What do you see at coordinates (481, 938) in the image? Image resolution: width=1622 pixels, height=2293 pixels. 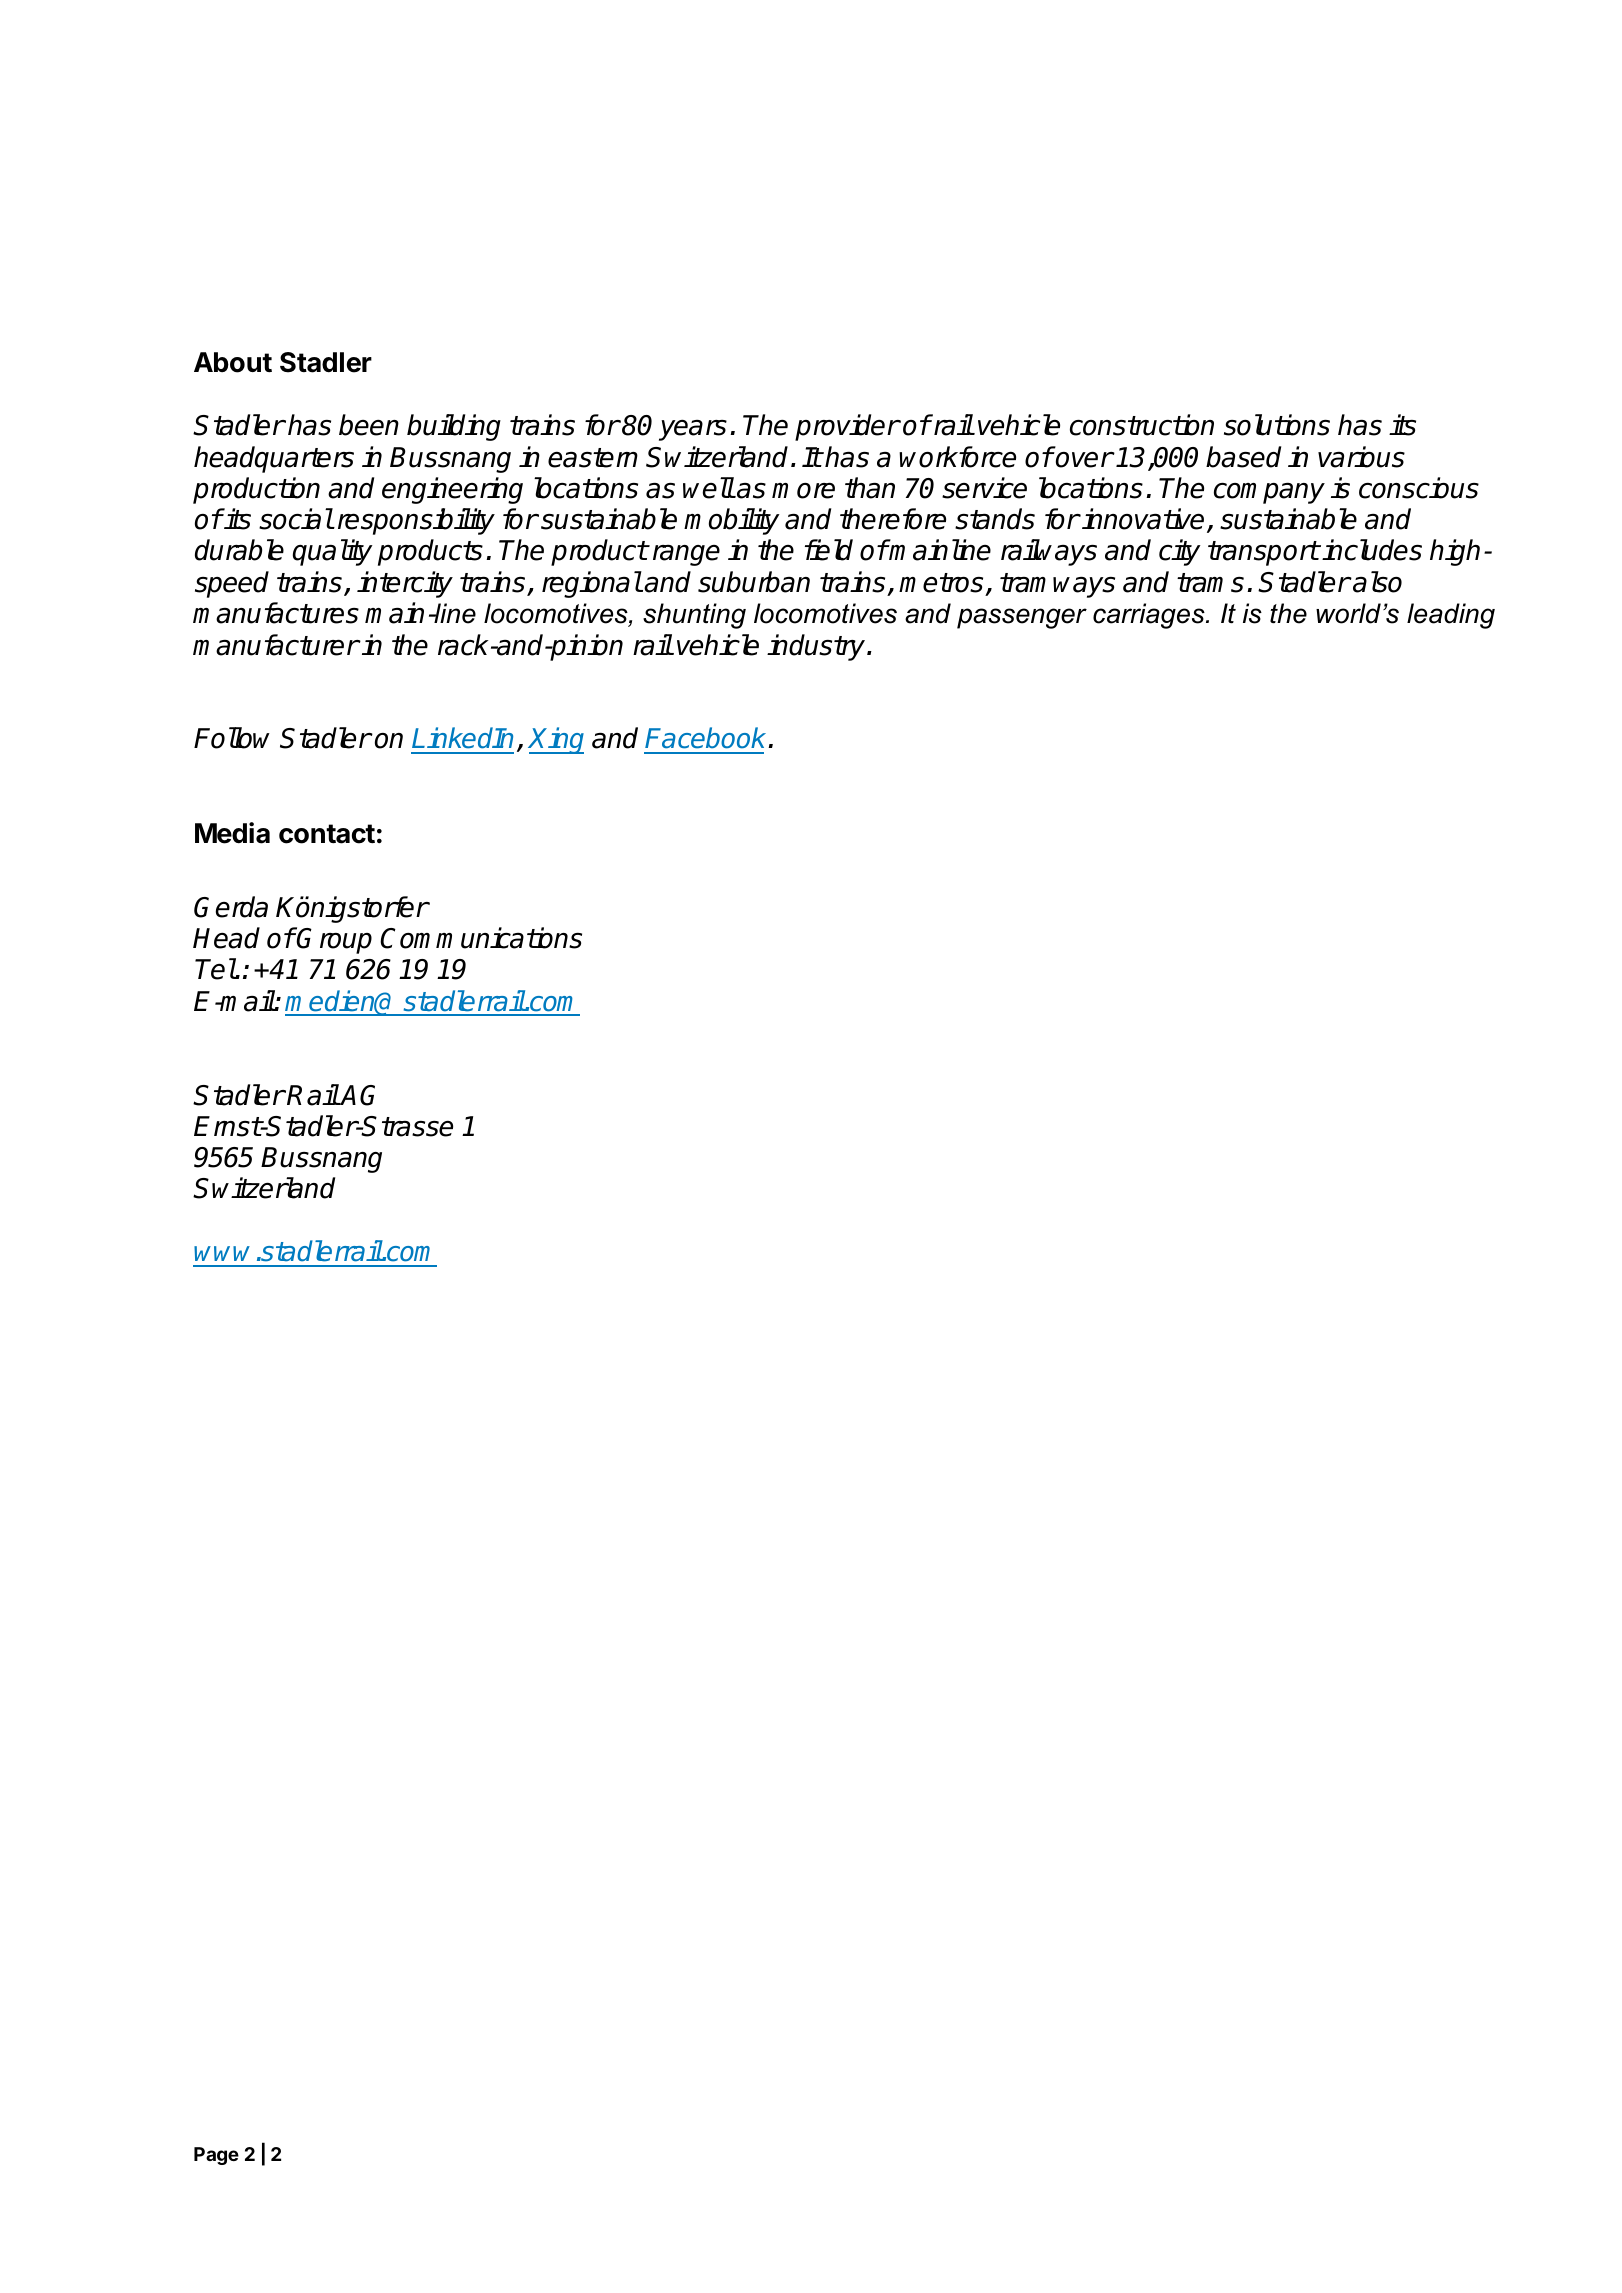 I see `Communications` at bounding box center [481, 938].
